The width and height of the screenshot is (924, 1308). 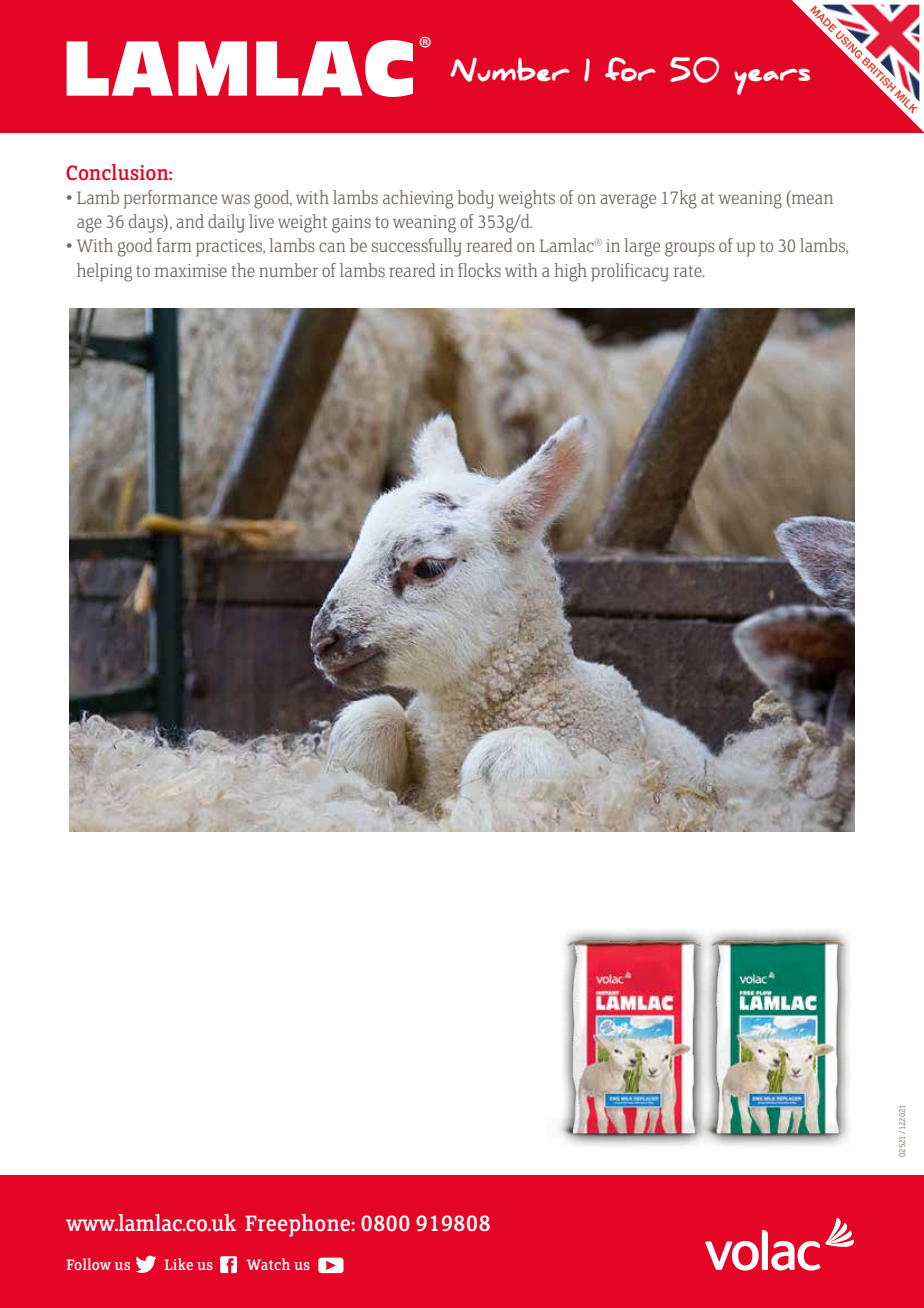 I want to click on maximise, so click(x=191, y=270).
